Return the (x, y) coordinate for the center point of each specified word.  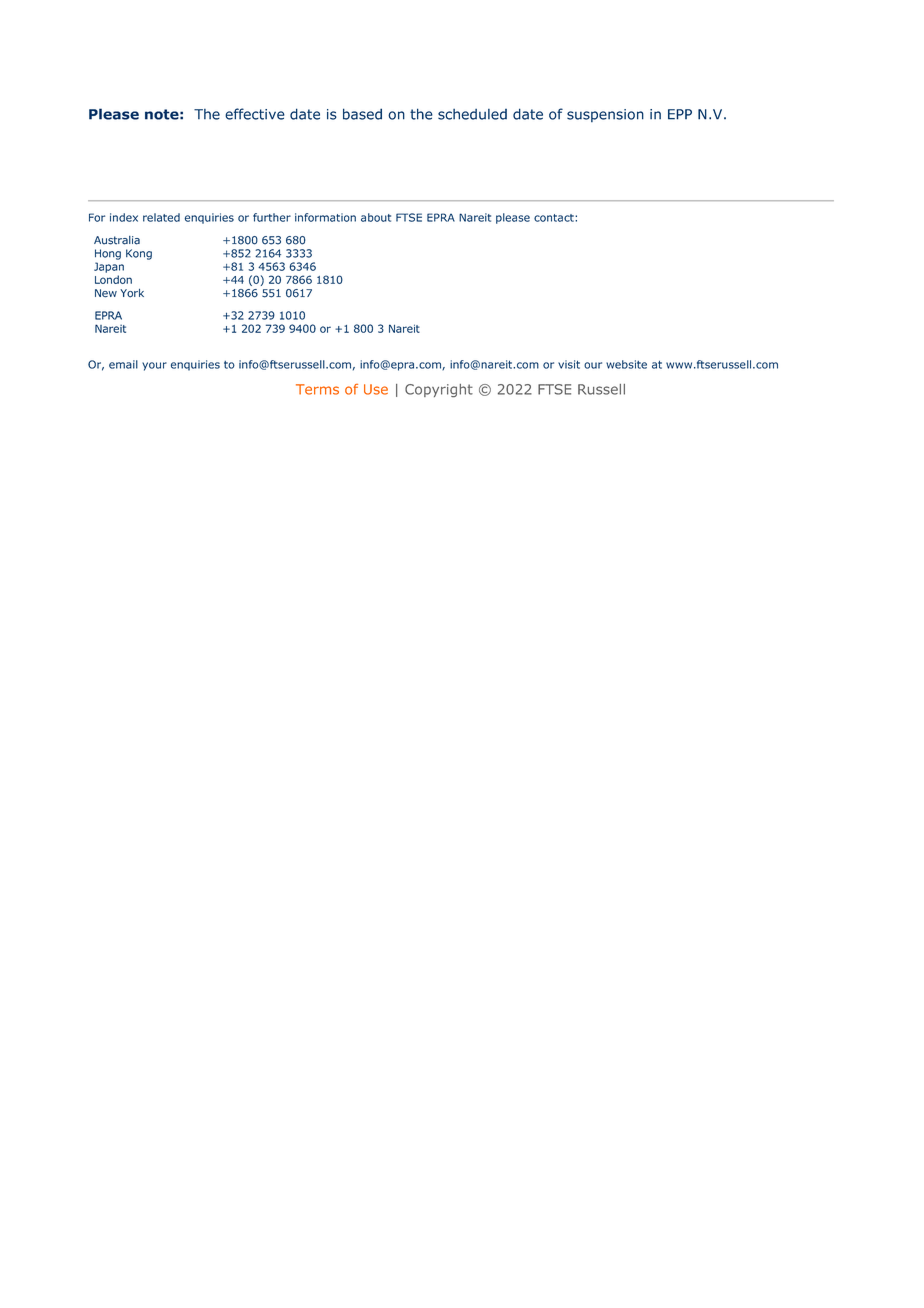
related (161, 217)
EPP (680, 114)
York (132, 293)
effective (255, 114)
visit (569, 364)
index (124, 217)
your (154, 366)
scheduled (472, 114)
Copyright (439, 390)
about (376, 217)
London (113, 279)
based (362, 114)
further (272, 217)
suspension (605, 115)
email (123, 364)
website (626, 364)
